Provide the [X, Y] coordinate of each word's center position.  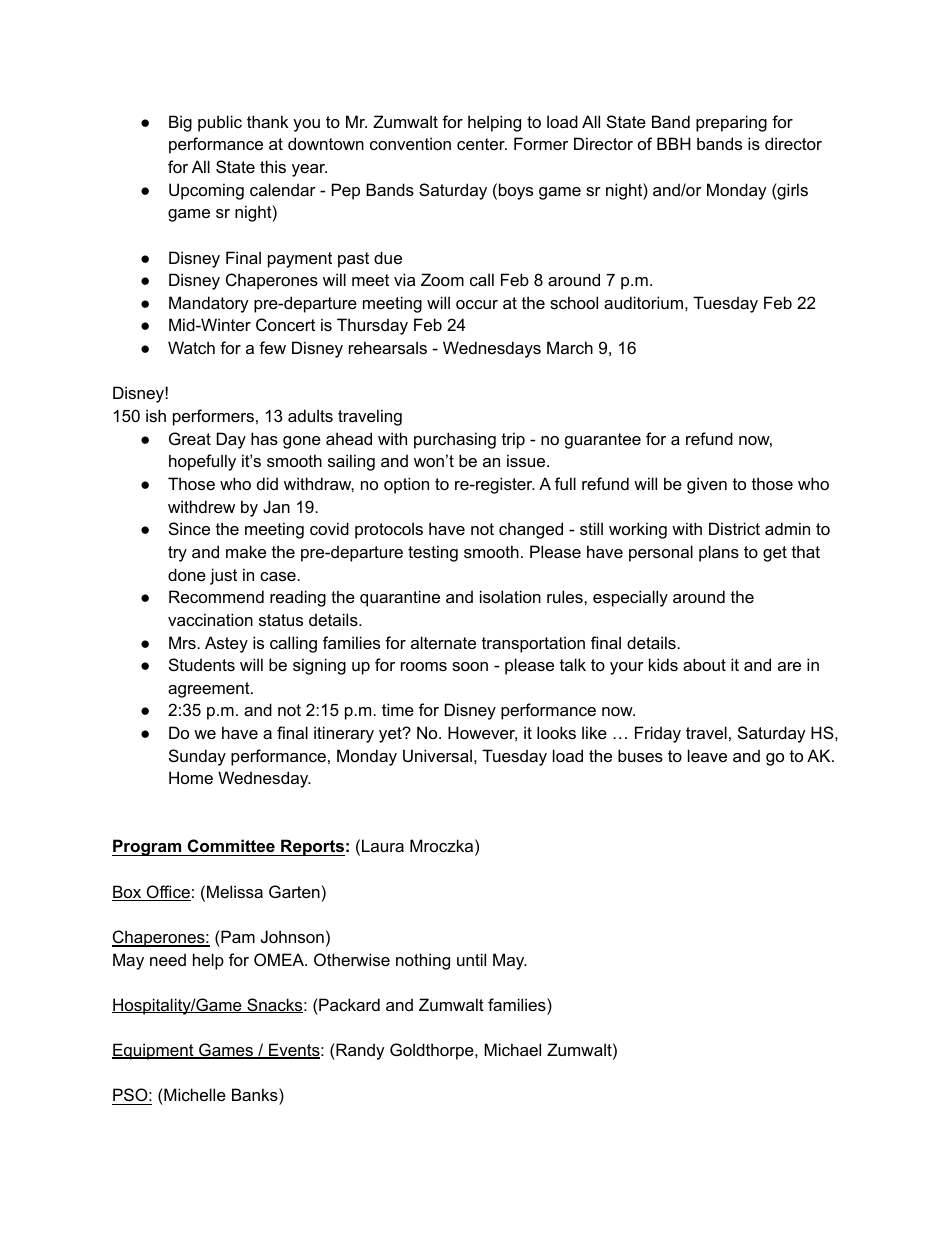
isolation [510, 596]
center [482, 144]
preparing [731, 123]
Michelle [194, 1096]
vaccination [210, 619]
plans [719, 553]
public [220, 123]
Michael [512, 1049]
